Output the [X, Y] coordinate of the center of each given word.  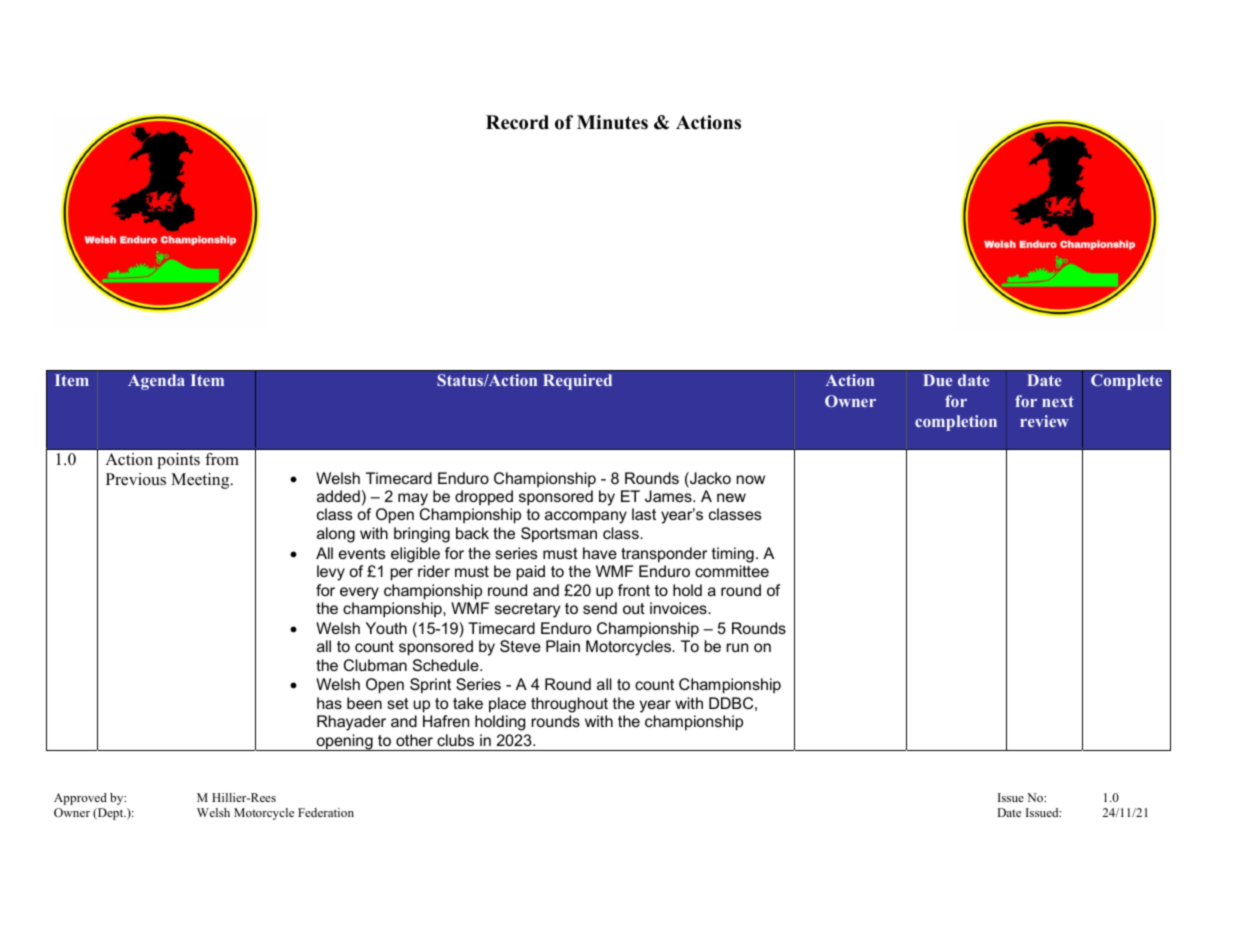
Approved [80, 799]
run [737, 647]
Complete [1126, 382]
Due [937, 380]
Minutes [612, 122]
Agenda [156, 382]
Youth [386, 628]
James [669, 496]
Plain [563, 646]
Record [517, 122]
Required [577, 382]
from [222, 459]
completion [956, 423]
